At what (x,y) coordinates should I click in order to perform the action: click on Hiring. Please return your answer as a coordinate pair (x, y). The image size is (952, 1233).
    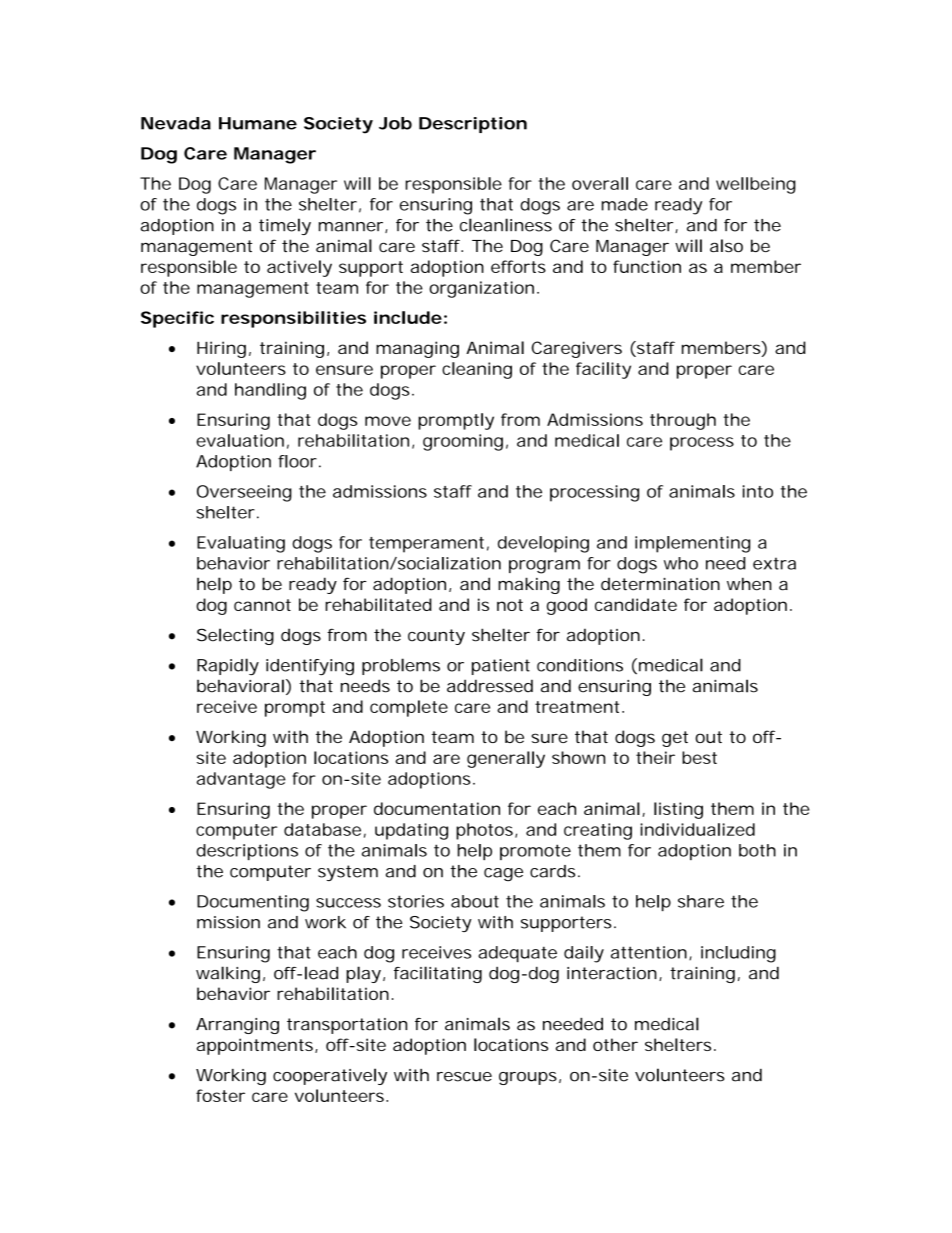
    Looking at the image, I should click on (221, 349).
